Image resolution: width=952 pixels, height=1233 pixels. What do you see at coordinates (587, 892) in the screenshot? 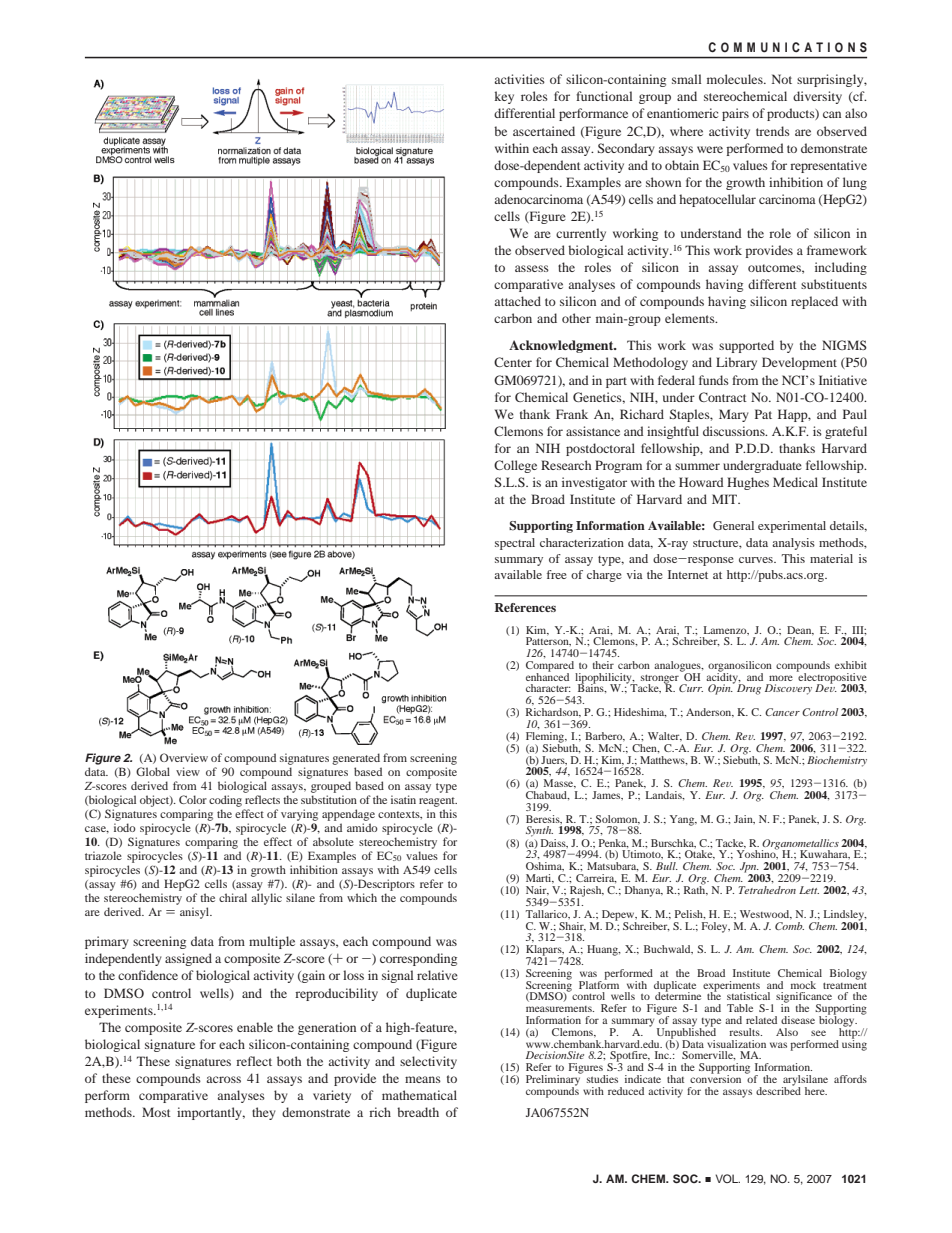
I see `Rajesh` at bounding box center [587, 892].
